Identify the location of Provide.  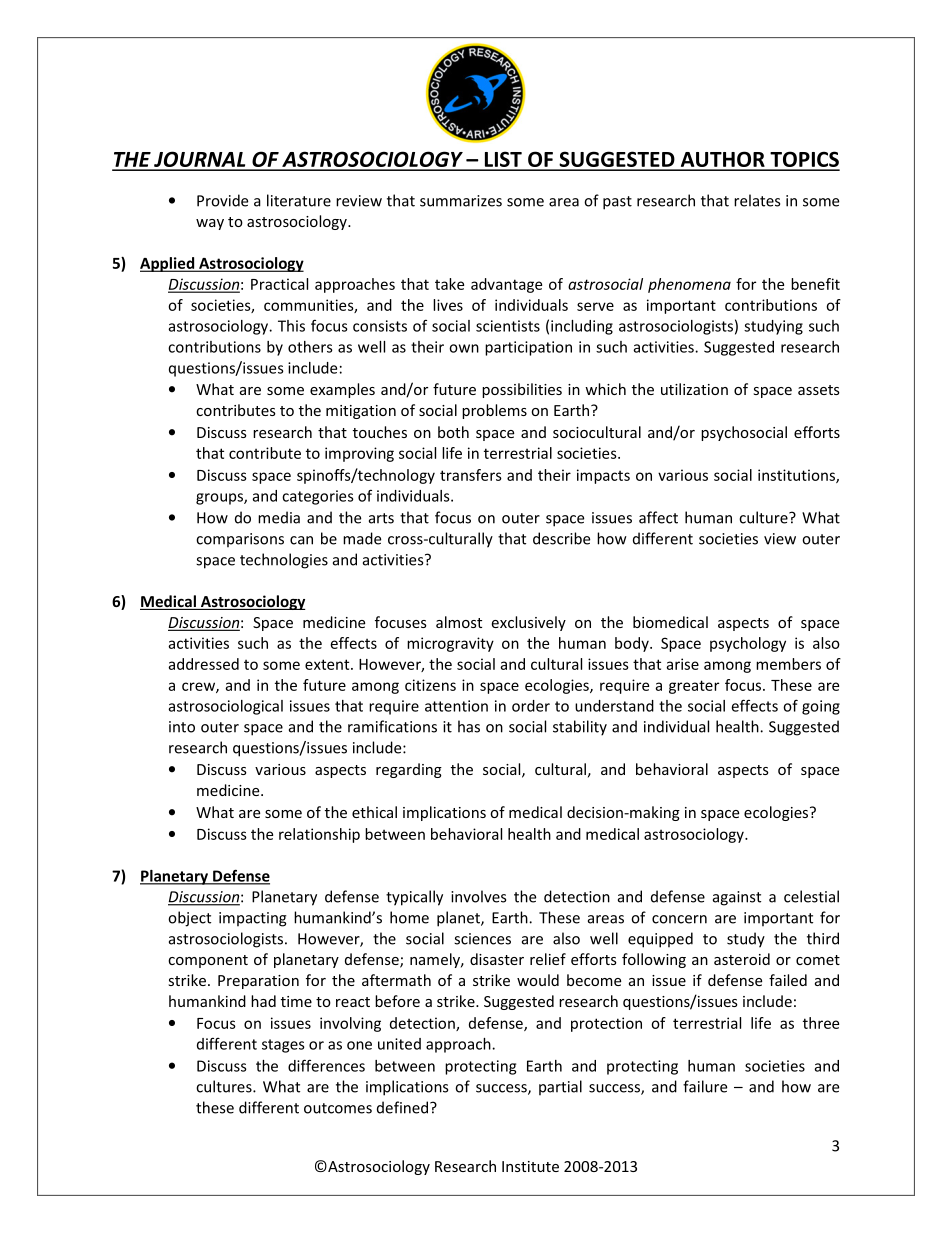
(222, 200).
